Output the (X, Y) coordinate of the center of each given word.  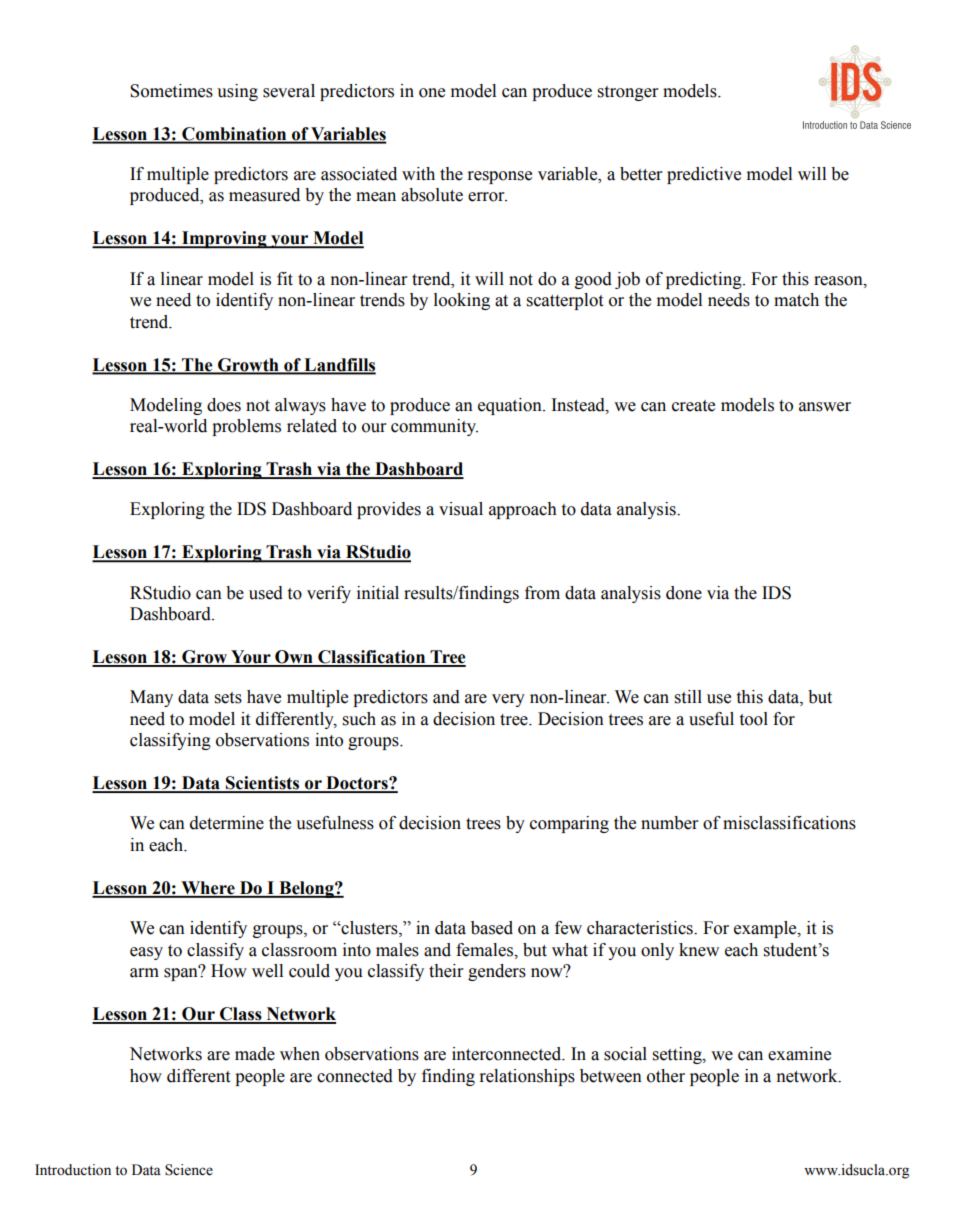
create (693, 406)
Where (208, 889)
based (492, 928)
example (766, 929)
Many (151, 698)
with (418, 174)
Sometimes (171, 91)
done (684, 593)
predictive (704, 175)
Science (189, 1170)
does (224, 405)
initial (378, 593)
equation (511, 406)
